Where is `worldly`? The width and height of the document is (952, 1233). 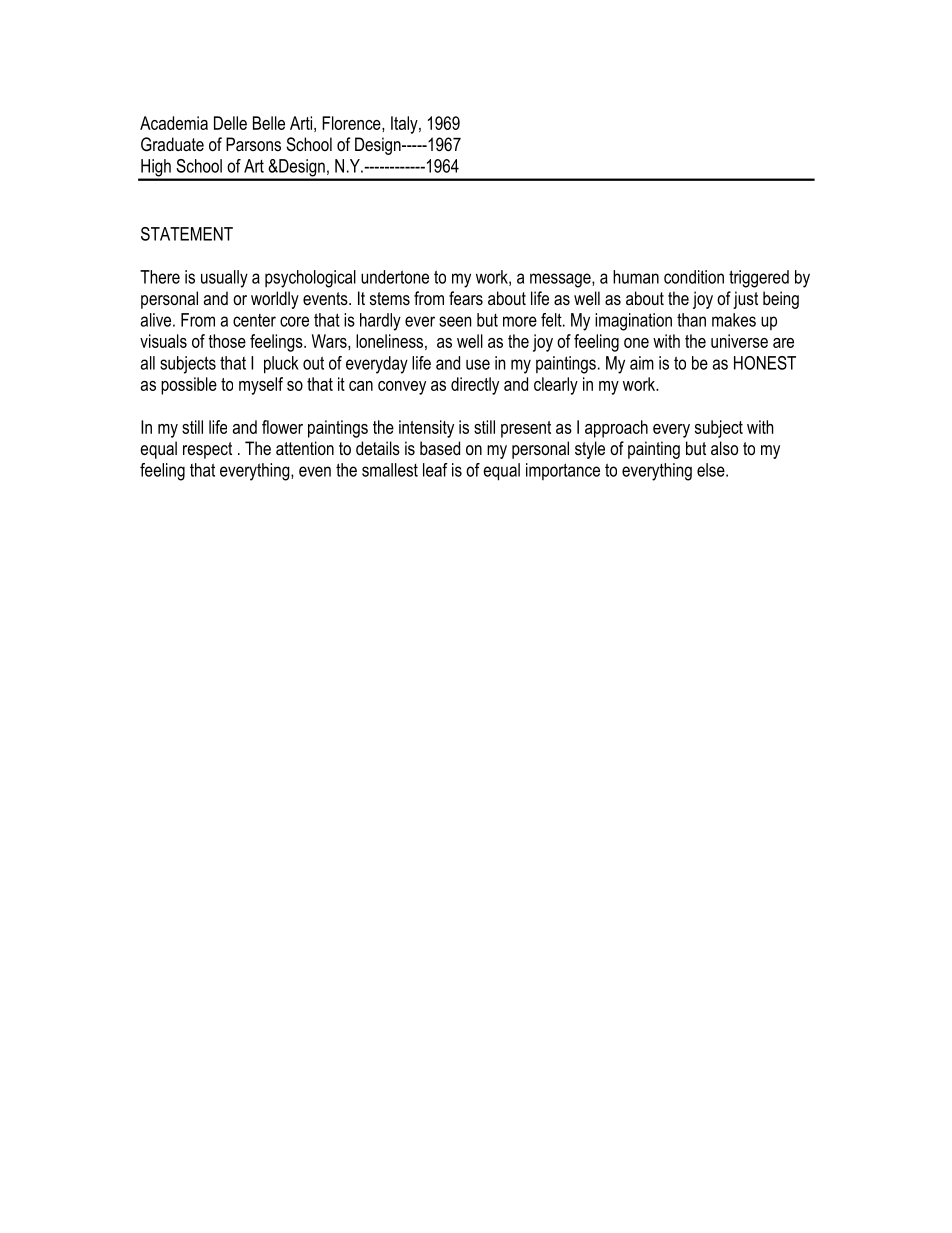
worldly is located at coordinates (275, 300).
